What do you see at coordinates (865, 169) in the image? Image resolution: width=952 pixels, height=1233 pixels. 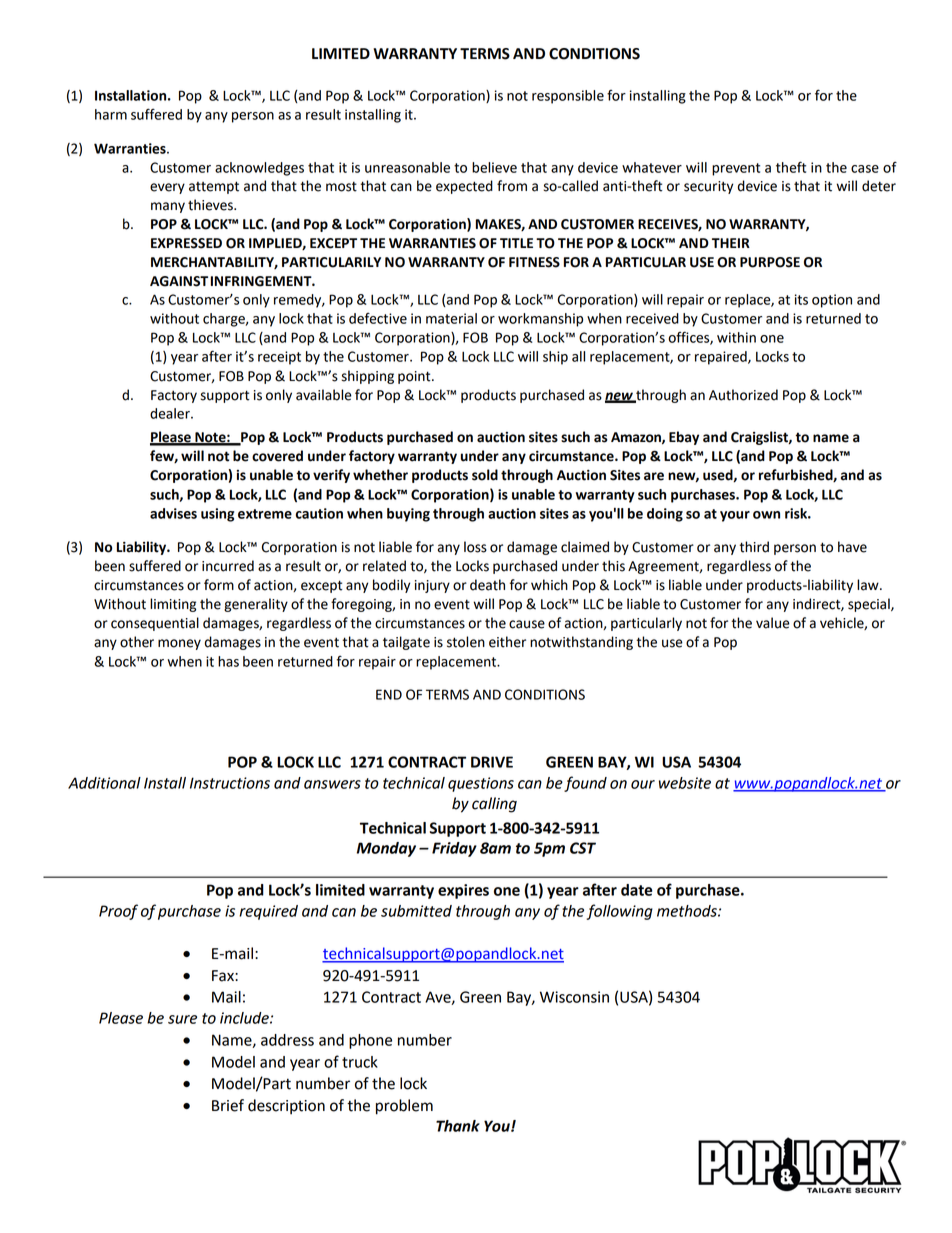 I see `case` at bounding box center [865, 169].
